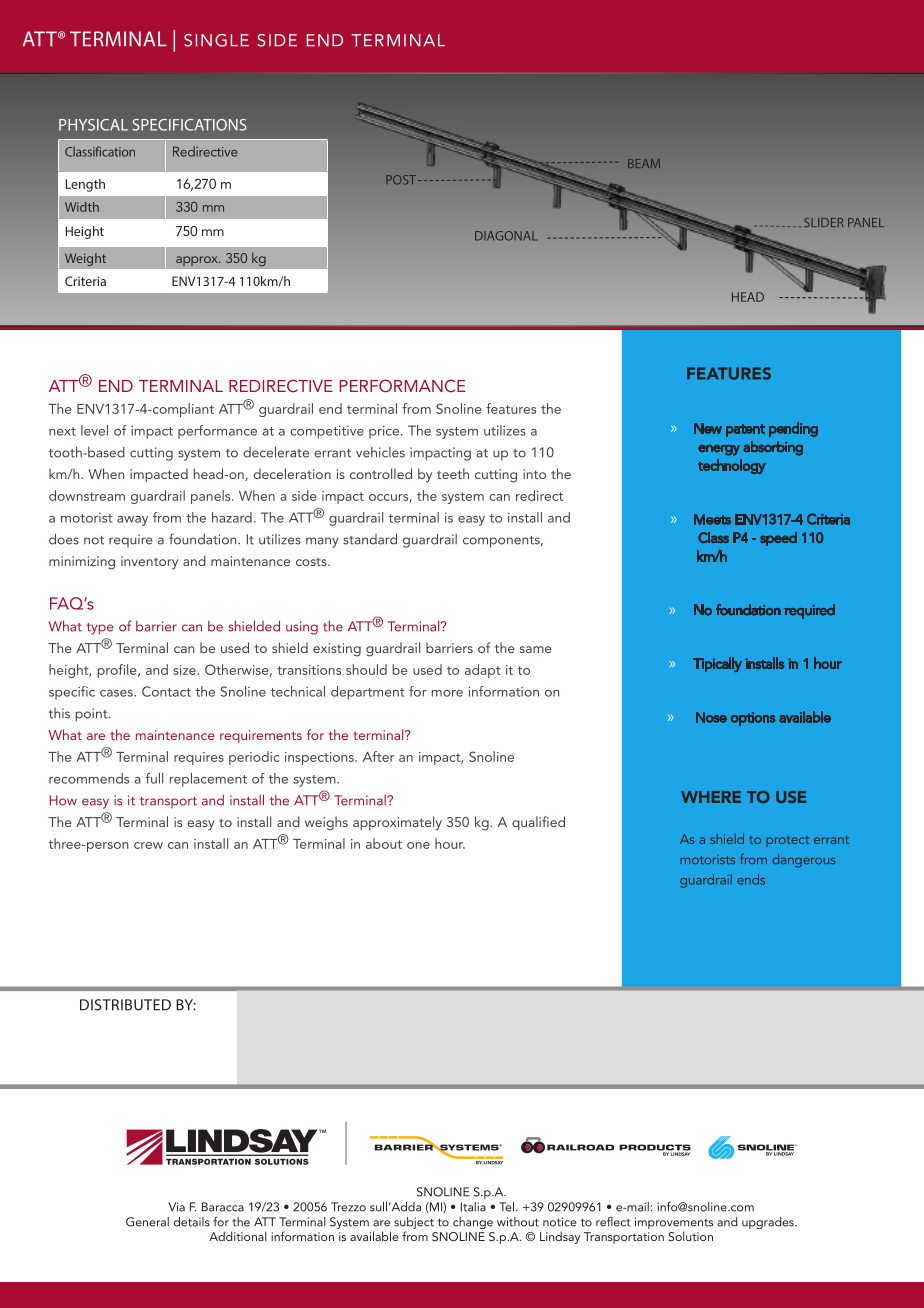 Image resolution: width=924 pixels, height=1308 pixels. Describe the element at coordinates (125, 1005) in the screenshot. I see `DISTRIBUTED` at that location.
